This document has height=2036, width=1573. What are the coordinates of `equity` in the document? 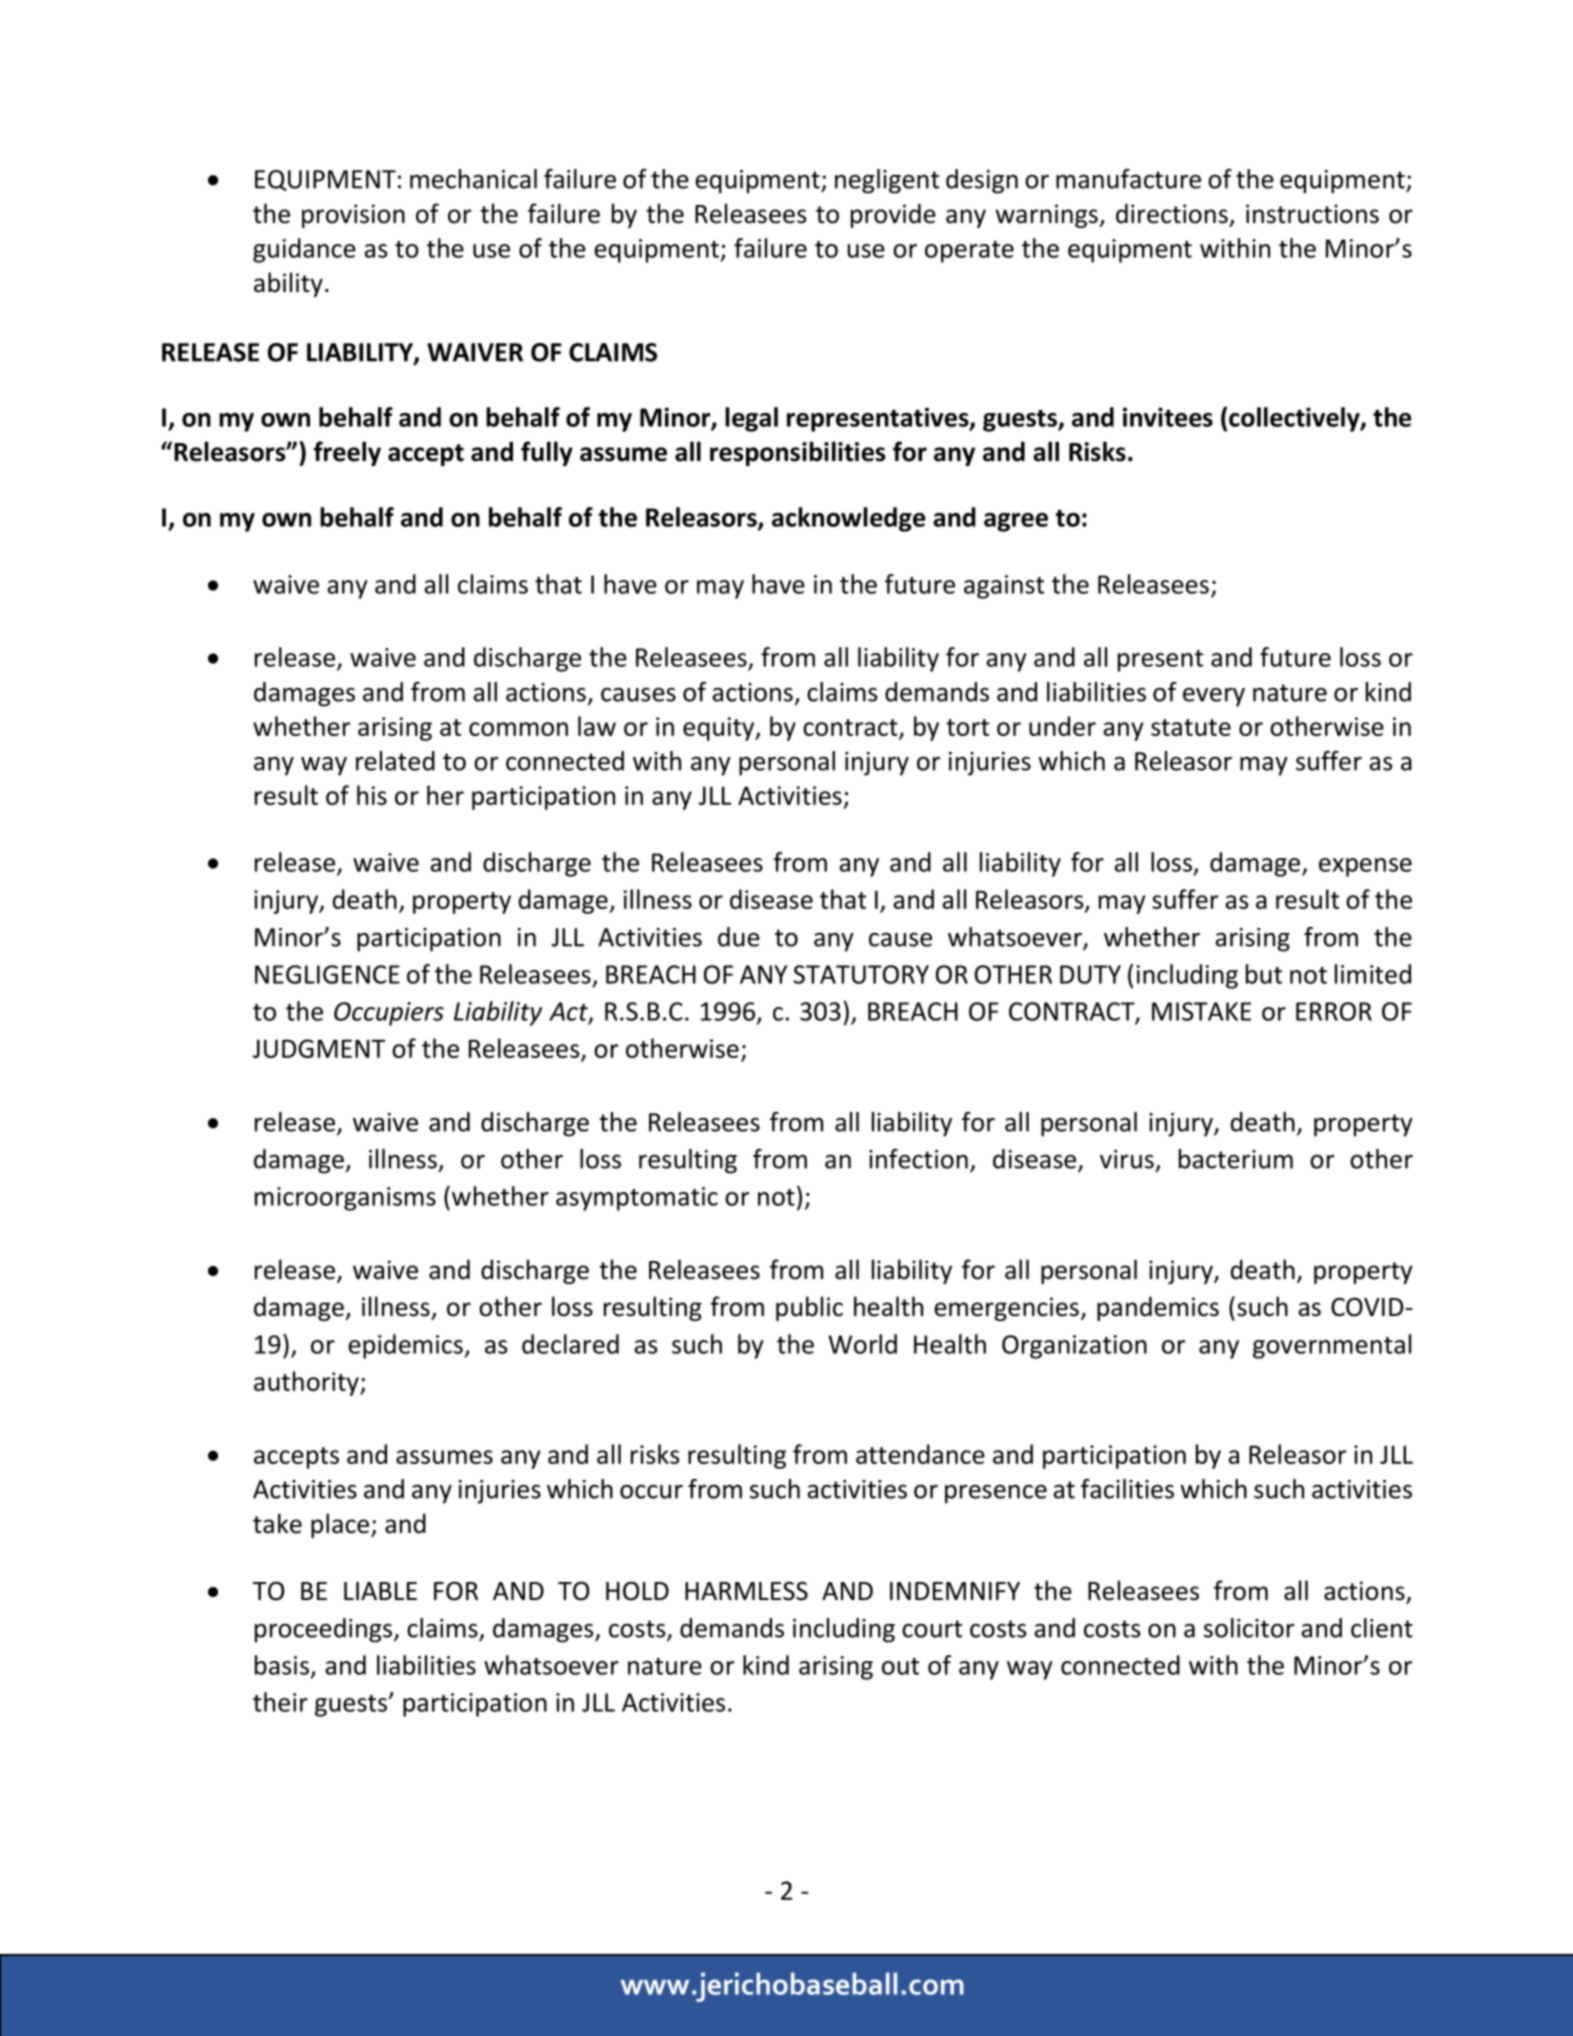 It's located at (720, 729).
